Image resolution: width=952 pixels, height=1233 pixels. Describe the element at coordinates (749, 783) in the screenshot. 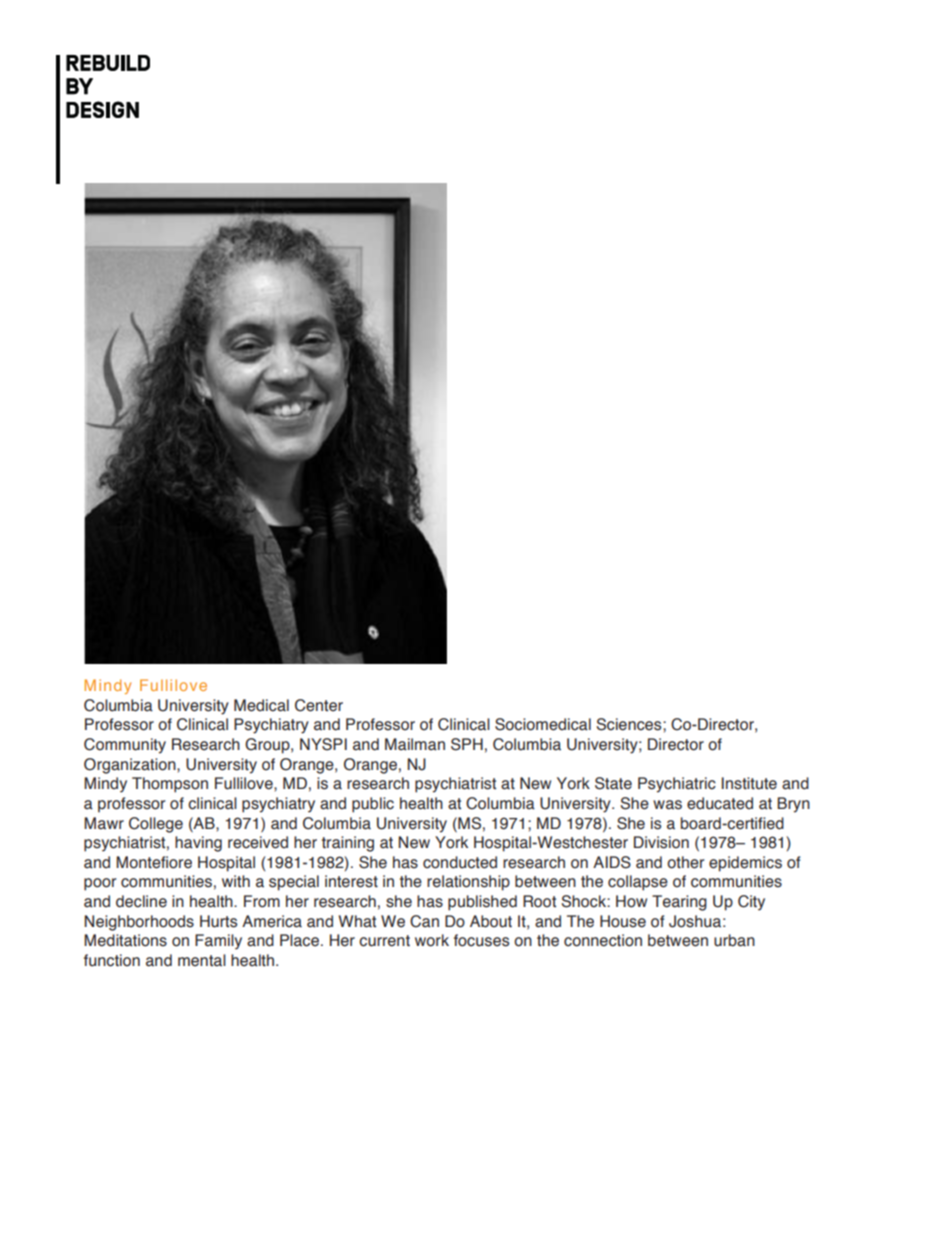

I see `Institute` at that location.
